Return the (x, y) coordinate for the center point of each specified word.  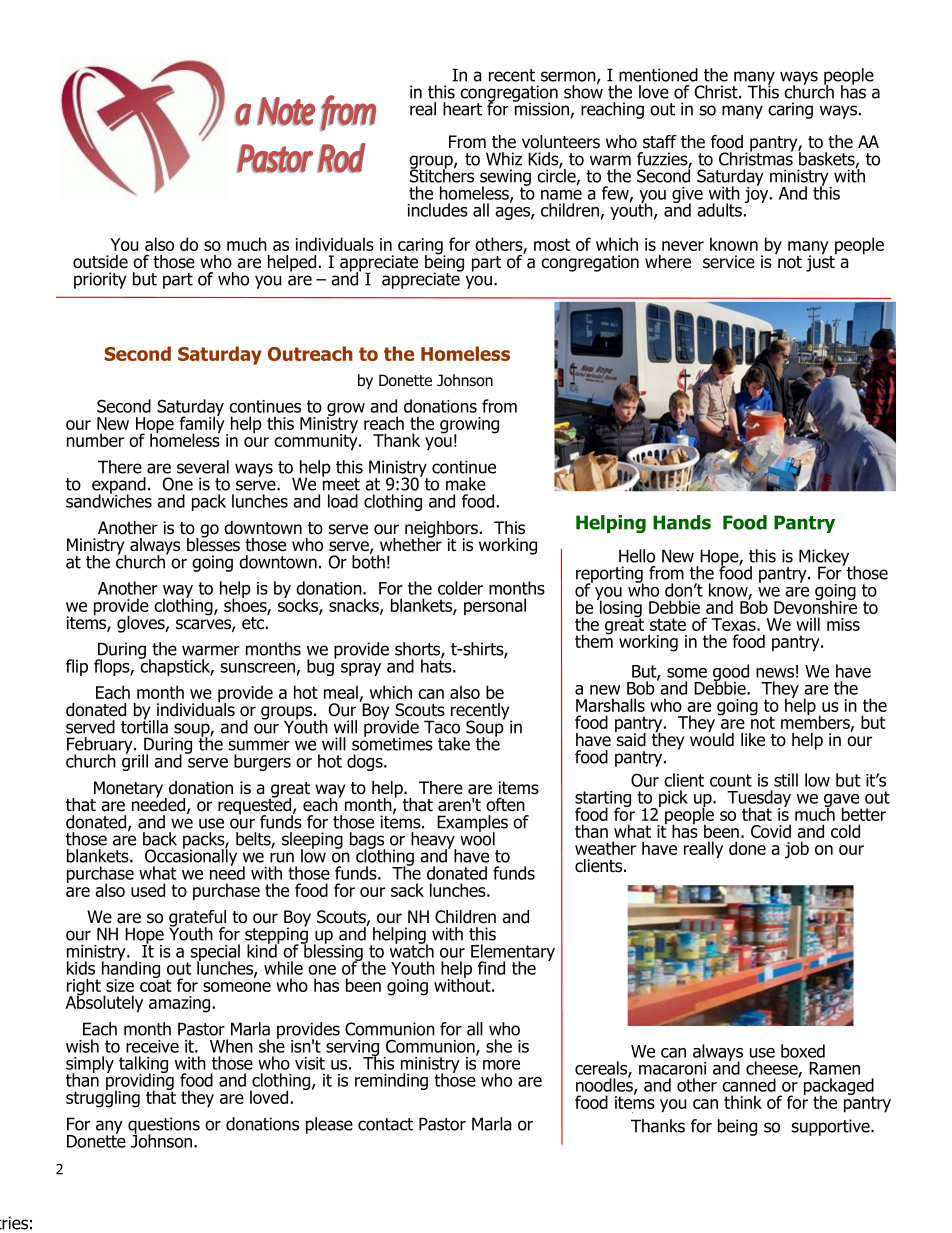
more (501, 1065)
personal (495, 606)
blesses (213, 543)
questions (164, 1126)
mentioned (658, 75)
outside (100, 262)
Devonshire (815, 606)
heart (462, 109)
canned (749, 1085)
